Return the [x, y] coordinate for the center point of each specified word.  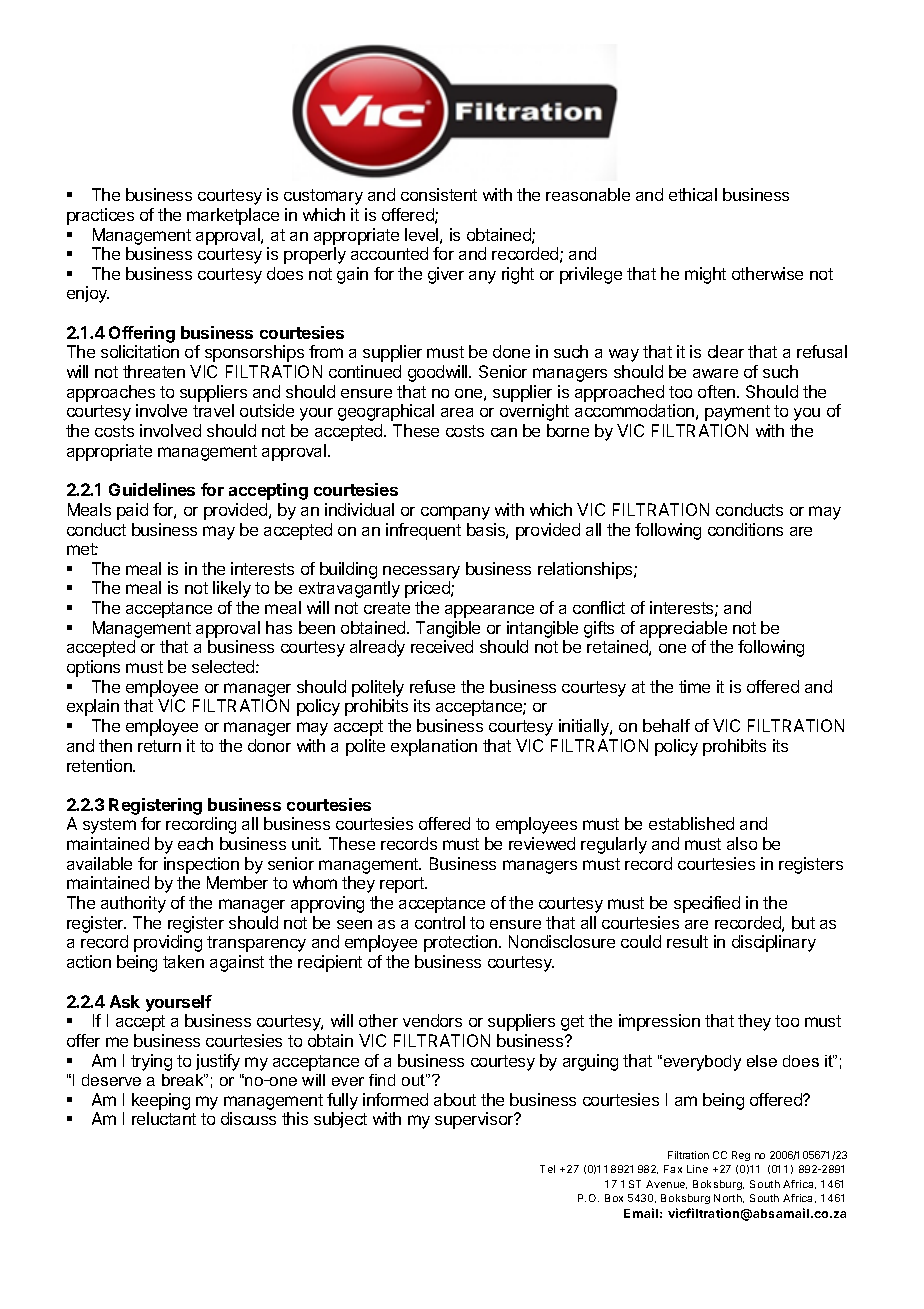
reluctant [164, 1118]
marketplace [233, 216]
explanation [434, 747]
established [691, 823]
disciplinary [774, 943]
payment [737, 413]
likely [232, 589]
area [457, 412]
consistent [439, 194]
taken [183, 961]
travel [213, 410]
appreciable [683, 629]
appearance [489, 611]
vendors [432, 1020]
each [195, 843]
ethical [693, 194]
